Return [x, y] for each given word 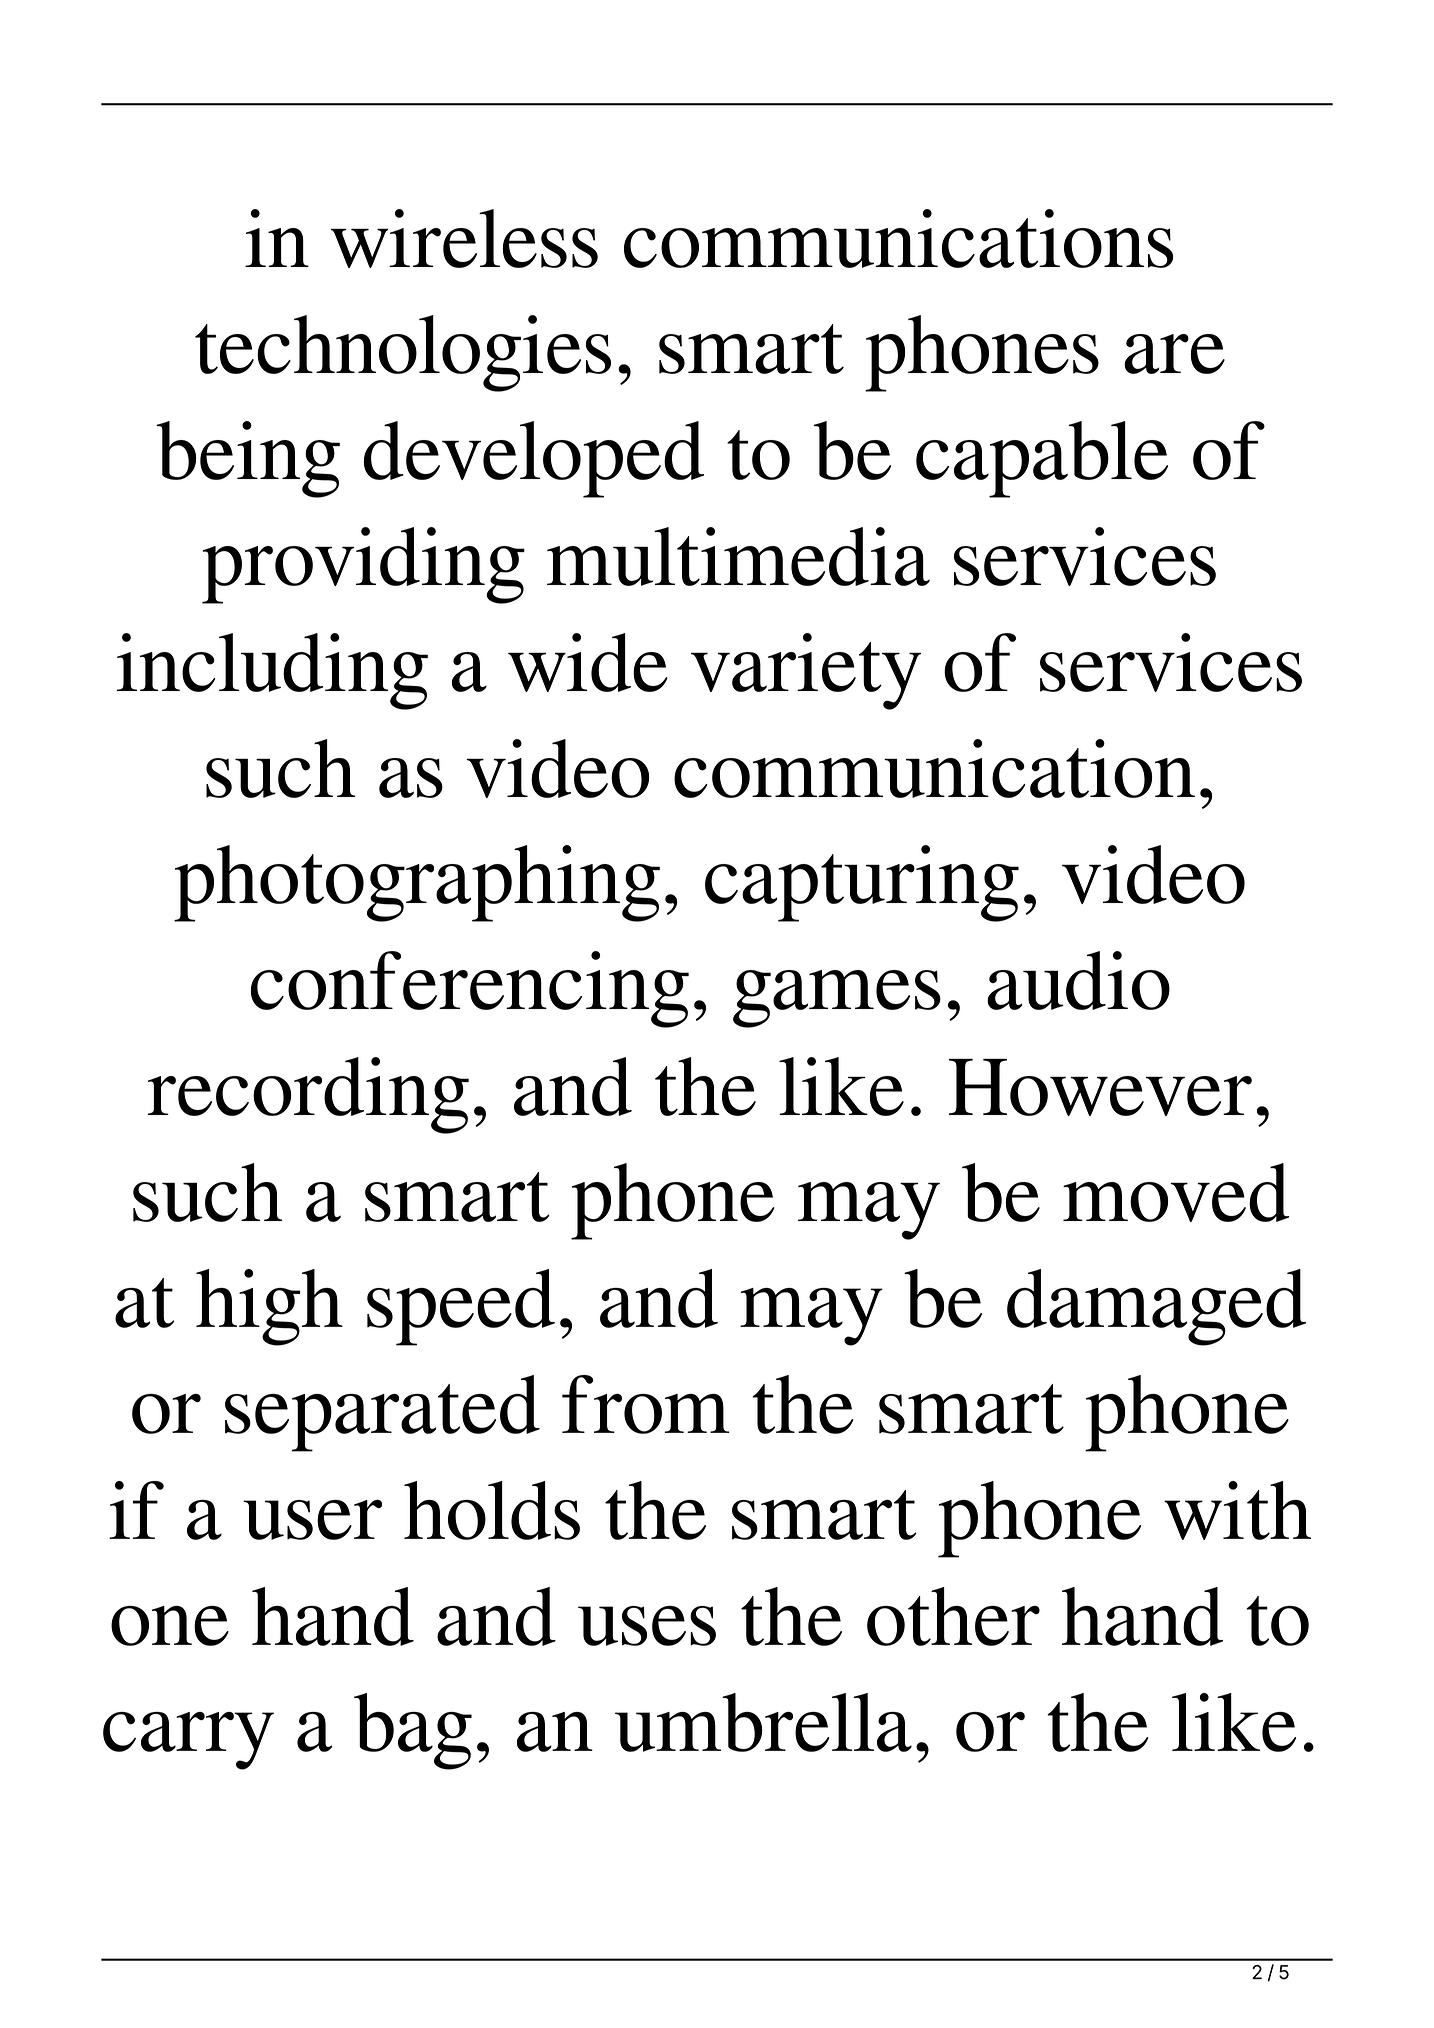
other [953, 1616]
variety [806, 671]
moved [1176, 1192]
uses [647, 1626]
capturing [862, 883]
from [646, 1404]
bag [413, 1731]
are [1174, 354]
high [269, 1307]
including [272, 671]
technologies [403, 353]
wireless [464, 238]
